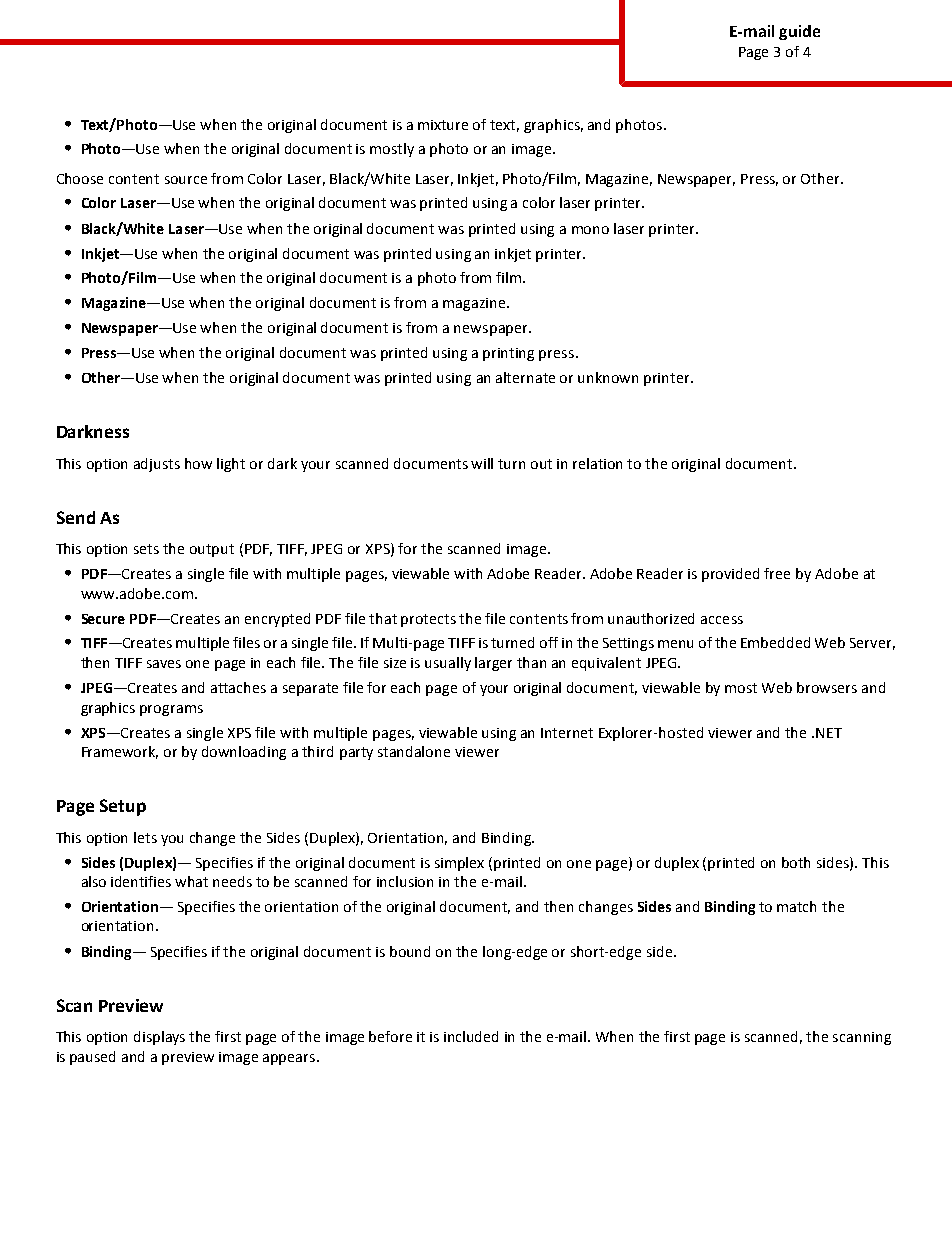 The image size is (952, 1233). Describe the element at coordinates (171, 710) in the document. I see `programs` at that location.
